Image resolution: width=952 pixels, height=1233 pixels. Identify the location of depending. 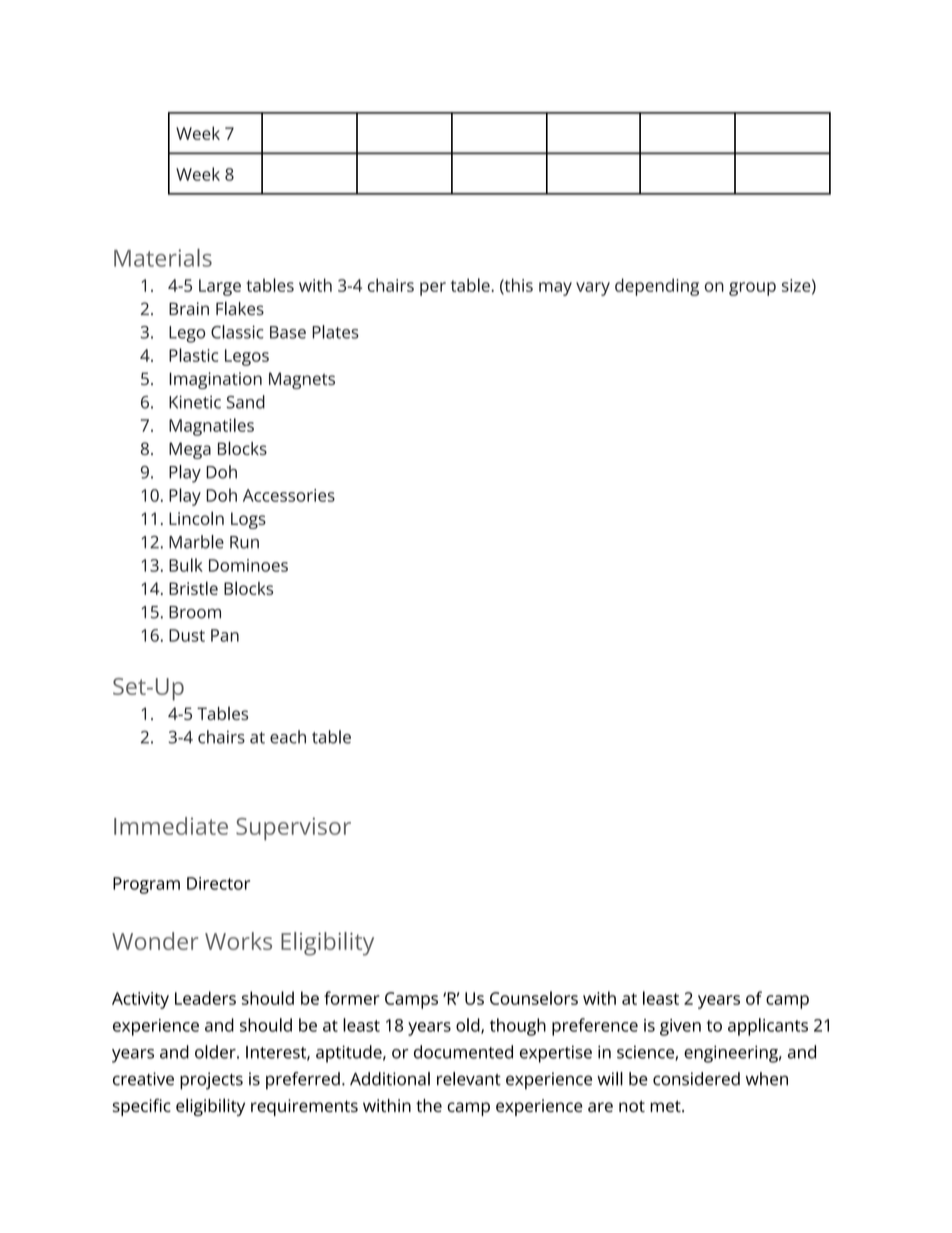
(657, 287).
